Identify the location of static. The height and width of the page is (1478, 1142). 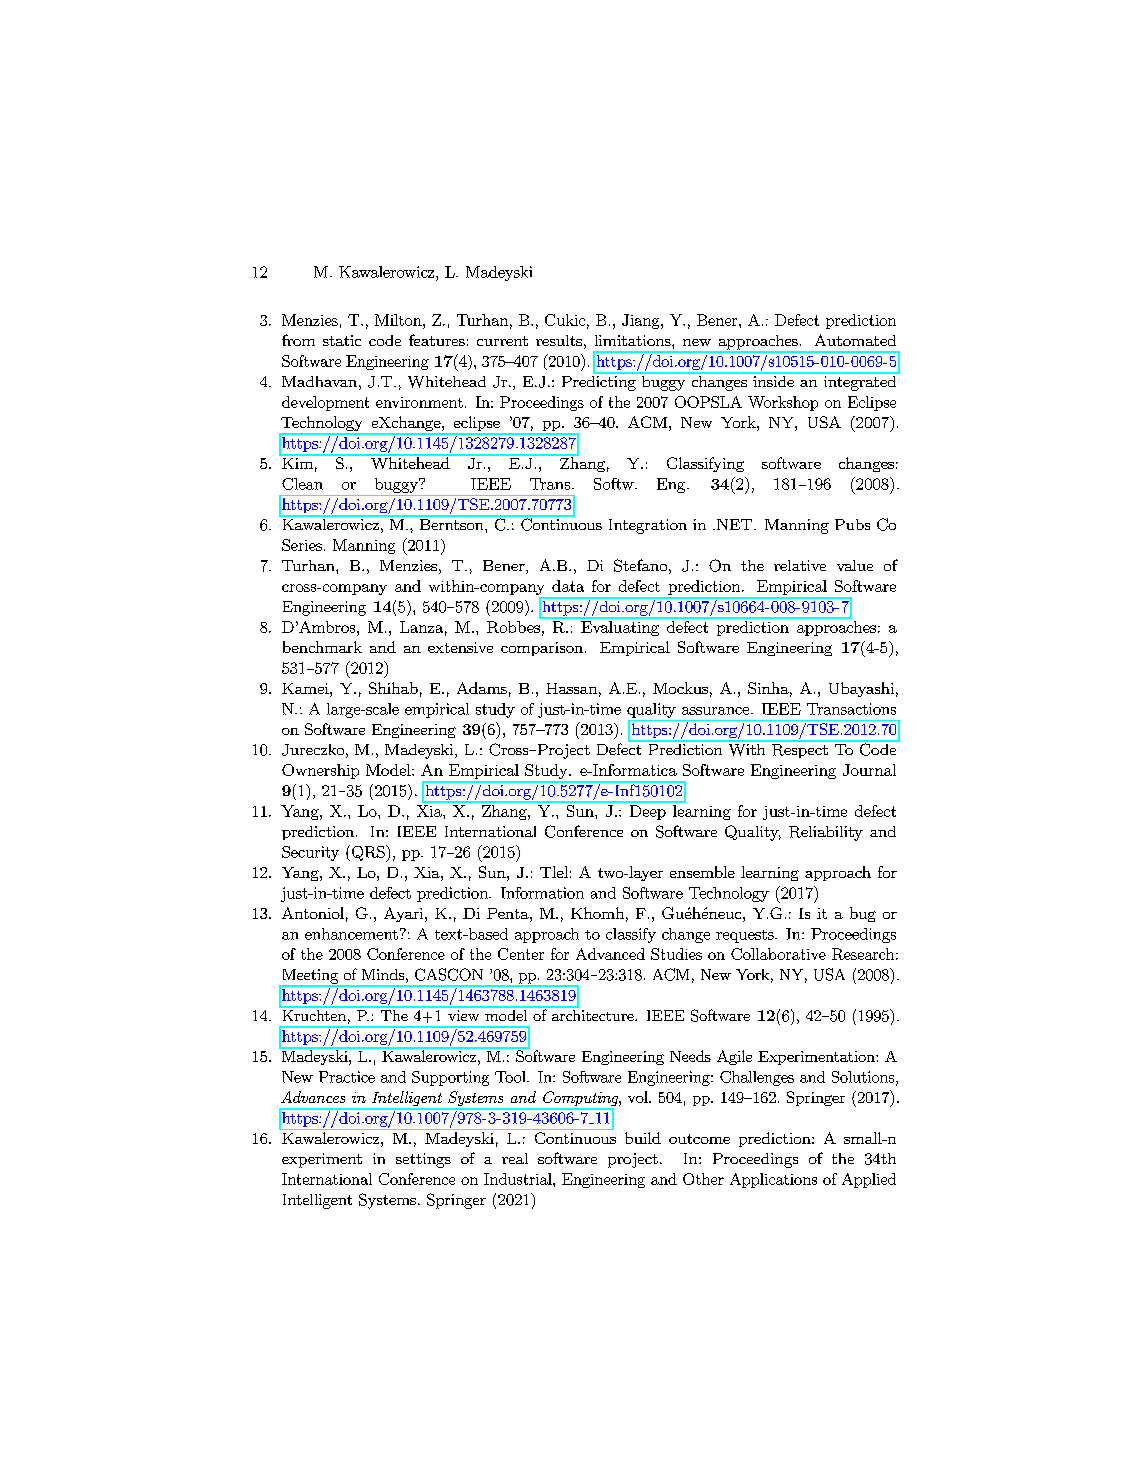
(342, 340).
